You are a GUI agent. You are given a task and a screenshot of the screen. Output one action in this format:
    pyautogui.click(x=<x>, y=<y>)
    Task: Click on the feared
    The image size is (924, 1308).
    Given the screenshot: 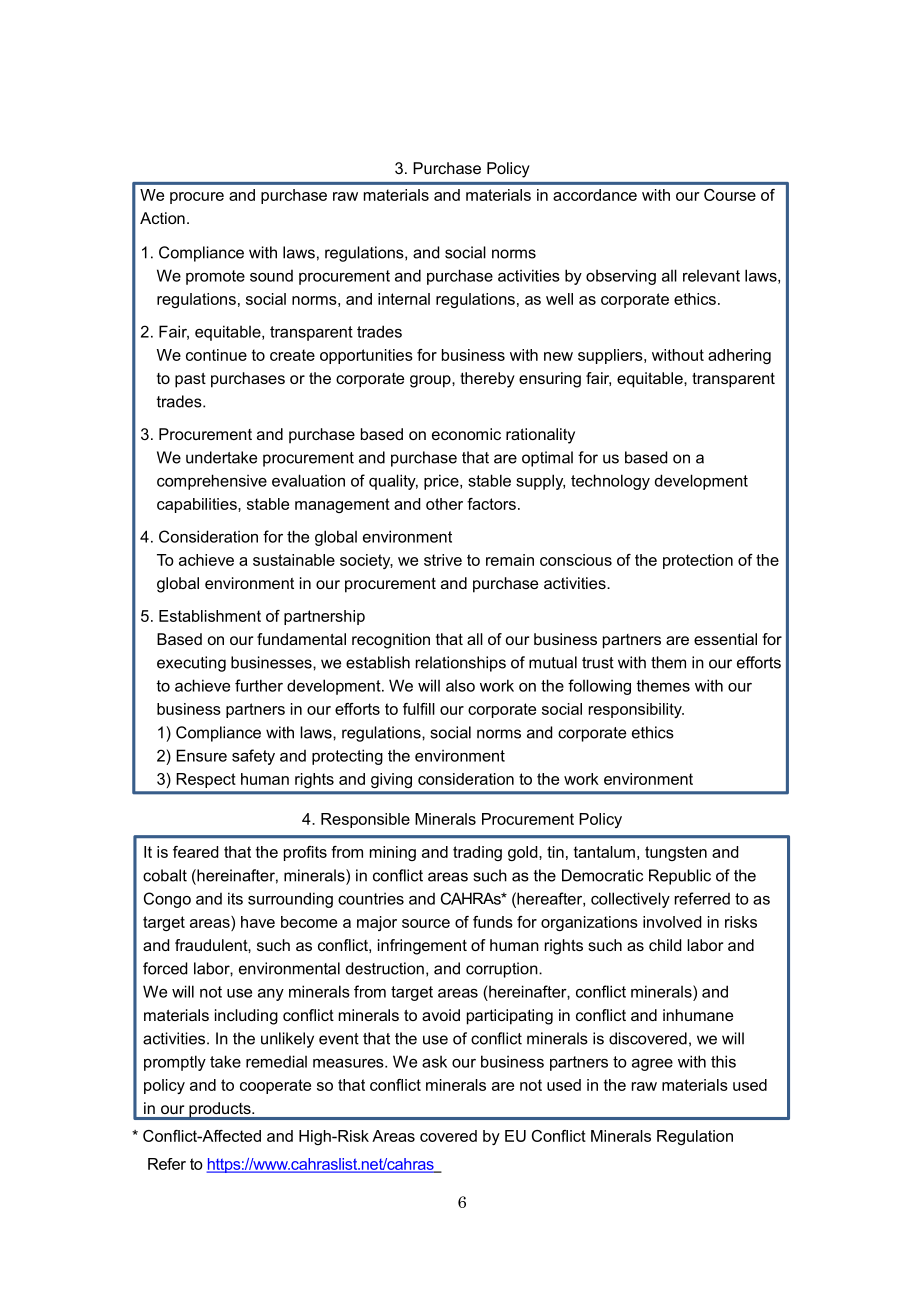 What is the action you would take?
    pyautogui.click(x=195, y=852)
